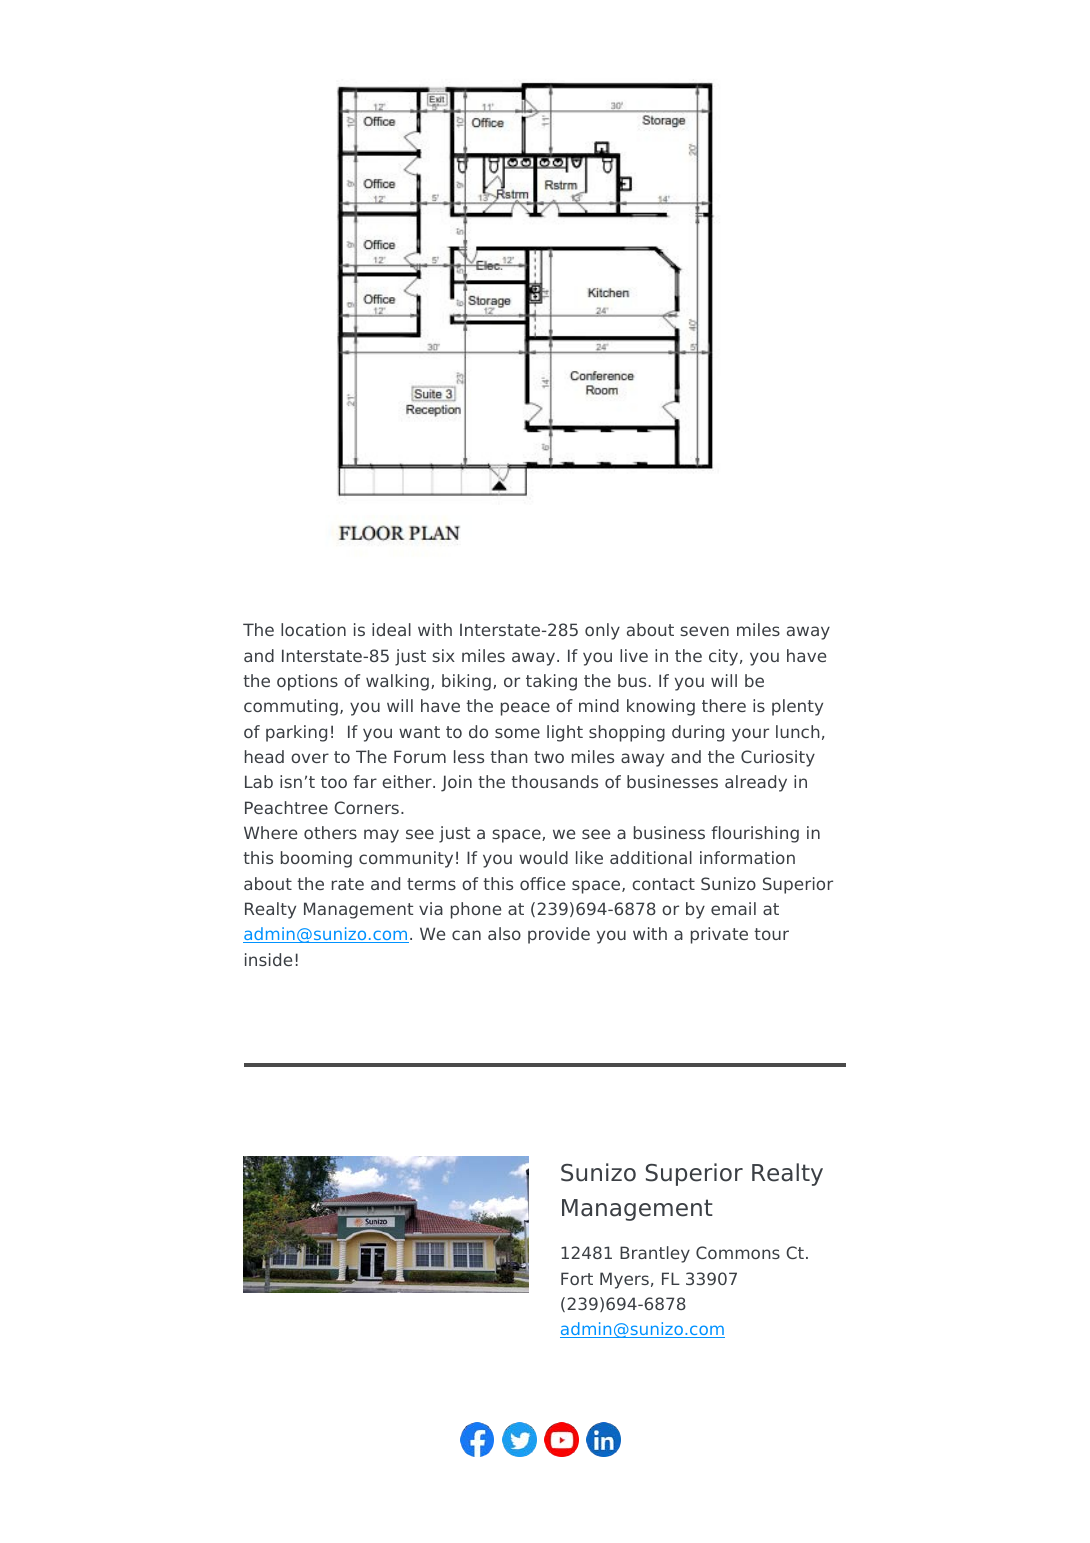 This image has height=1543, width=1090. Describe the element at coordinates (334, 782) in the image. I see `too` at that location.
